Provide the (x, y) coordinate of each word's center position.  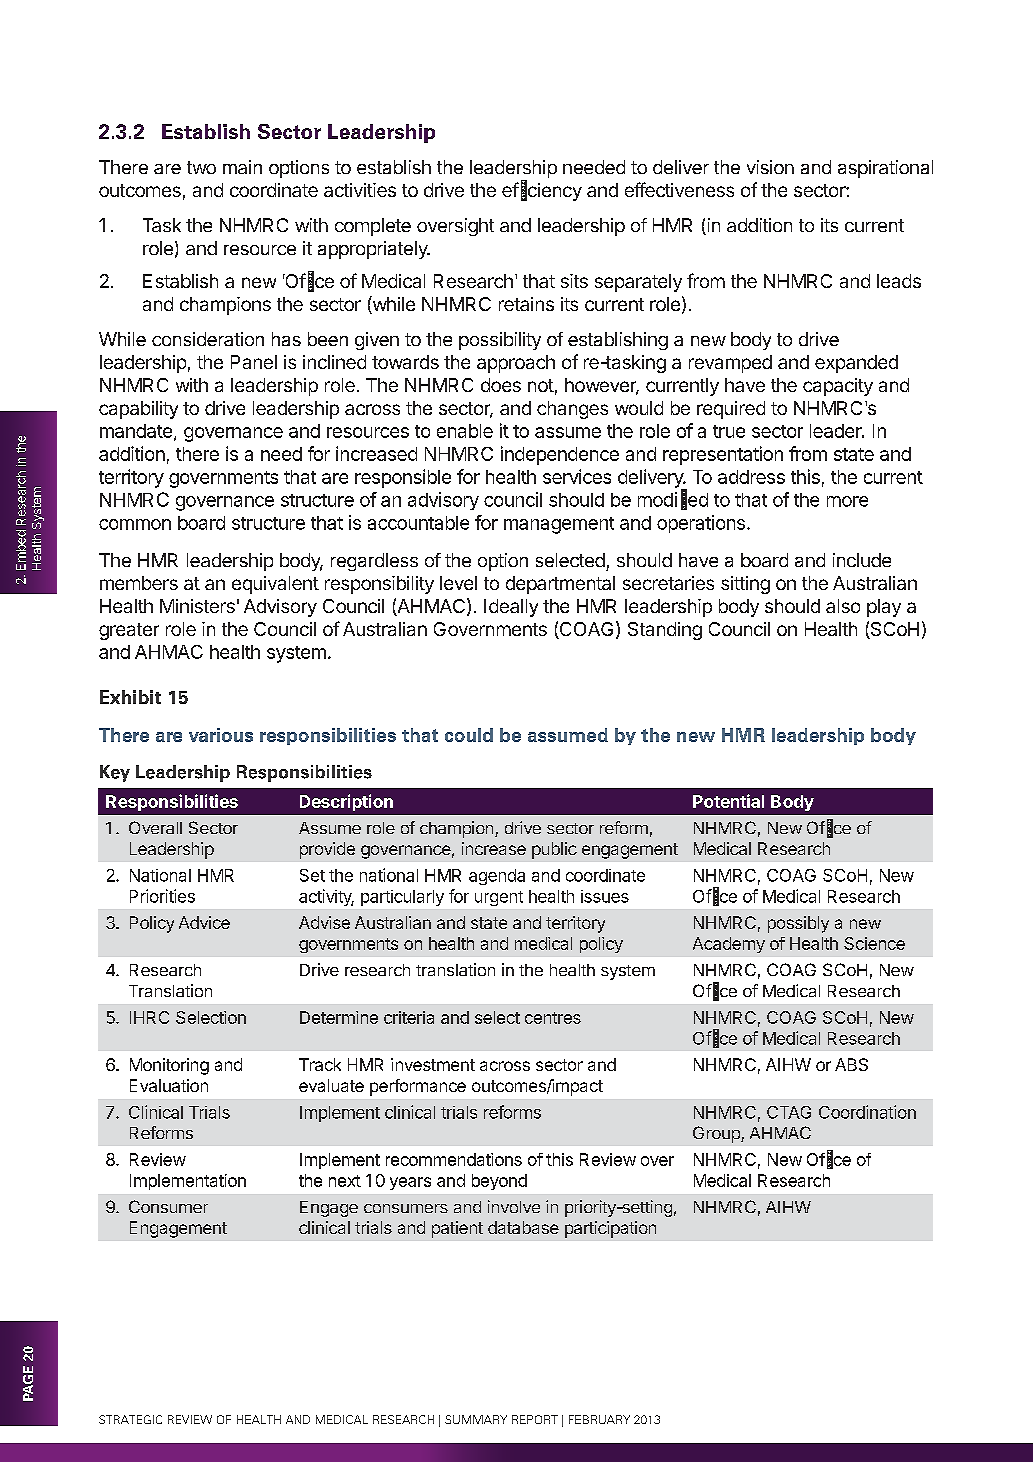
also (843, 606)
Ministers (197, 606)
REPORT (535, 1419)
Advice (204, 922)
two (201, 167)
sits (574, 281)
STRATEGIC (130, 1419)
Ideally (511, 608)
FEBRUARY (599, 1419)
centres (553, 1018)
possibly (798, 924)
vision (770, 167)
